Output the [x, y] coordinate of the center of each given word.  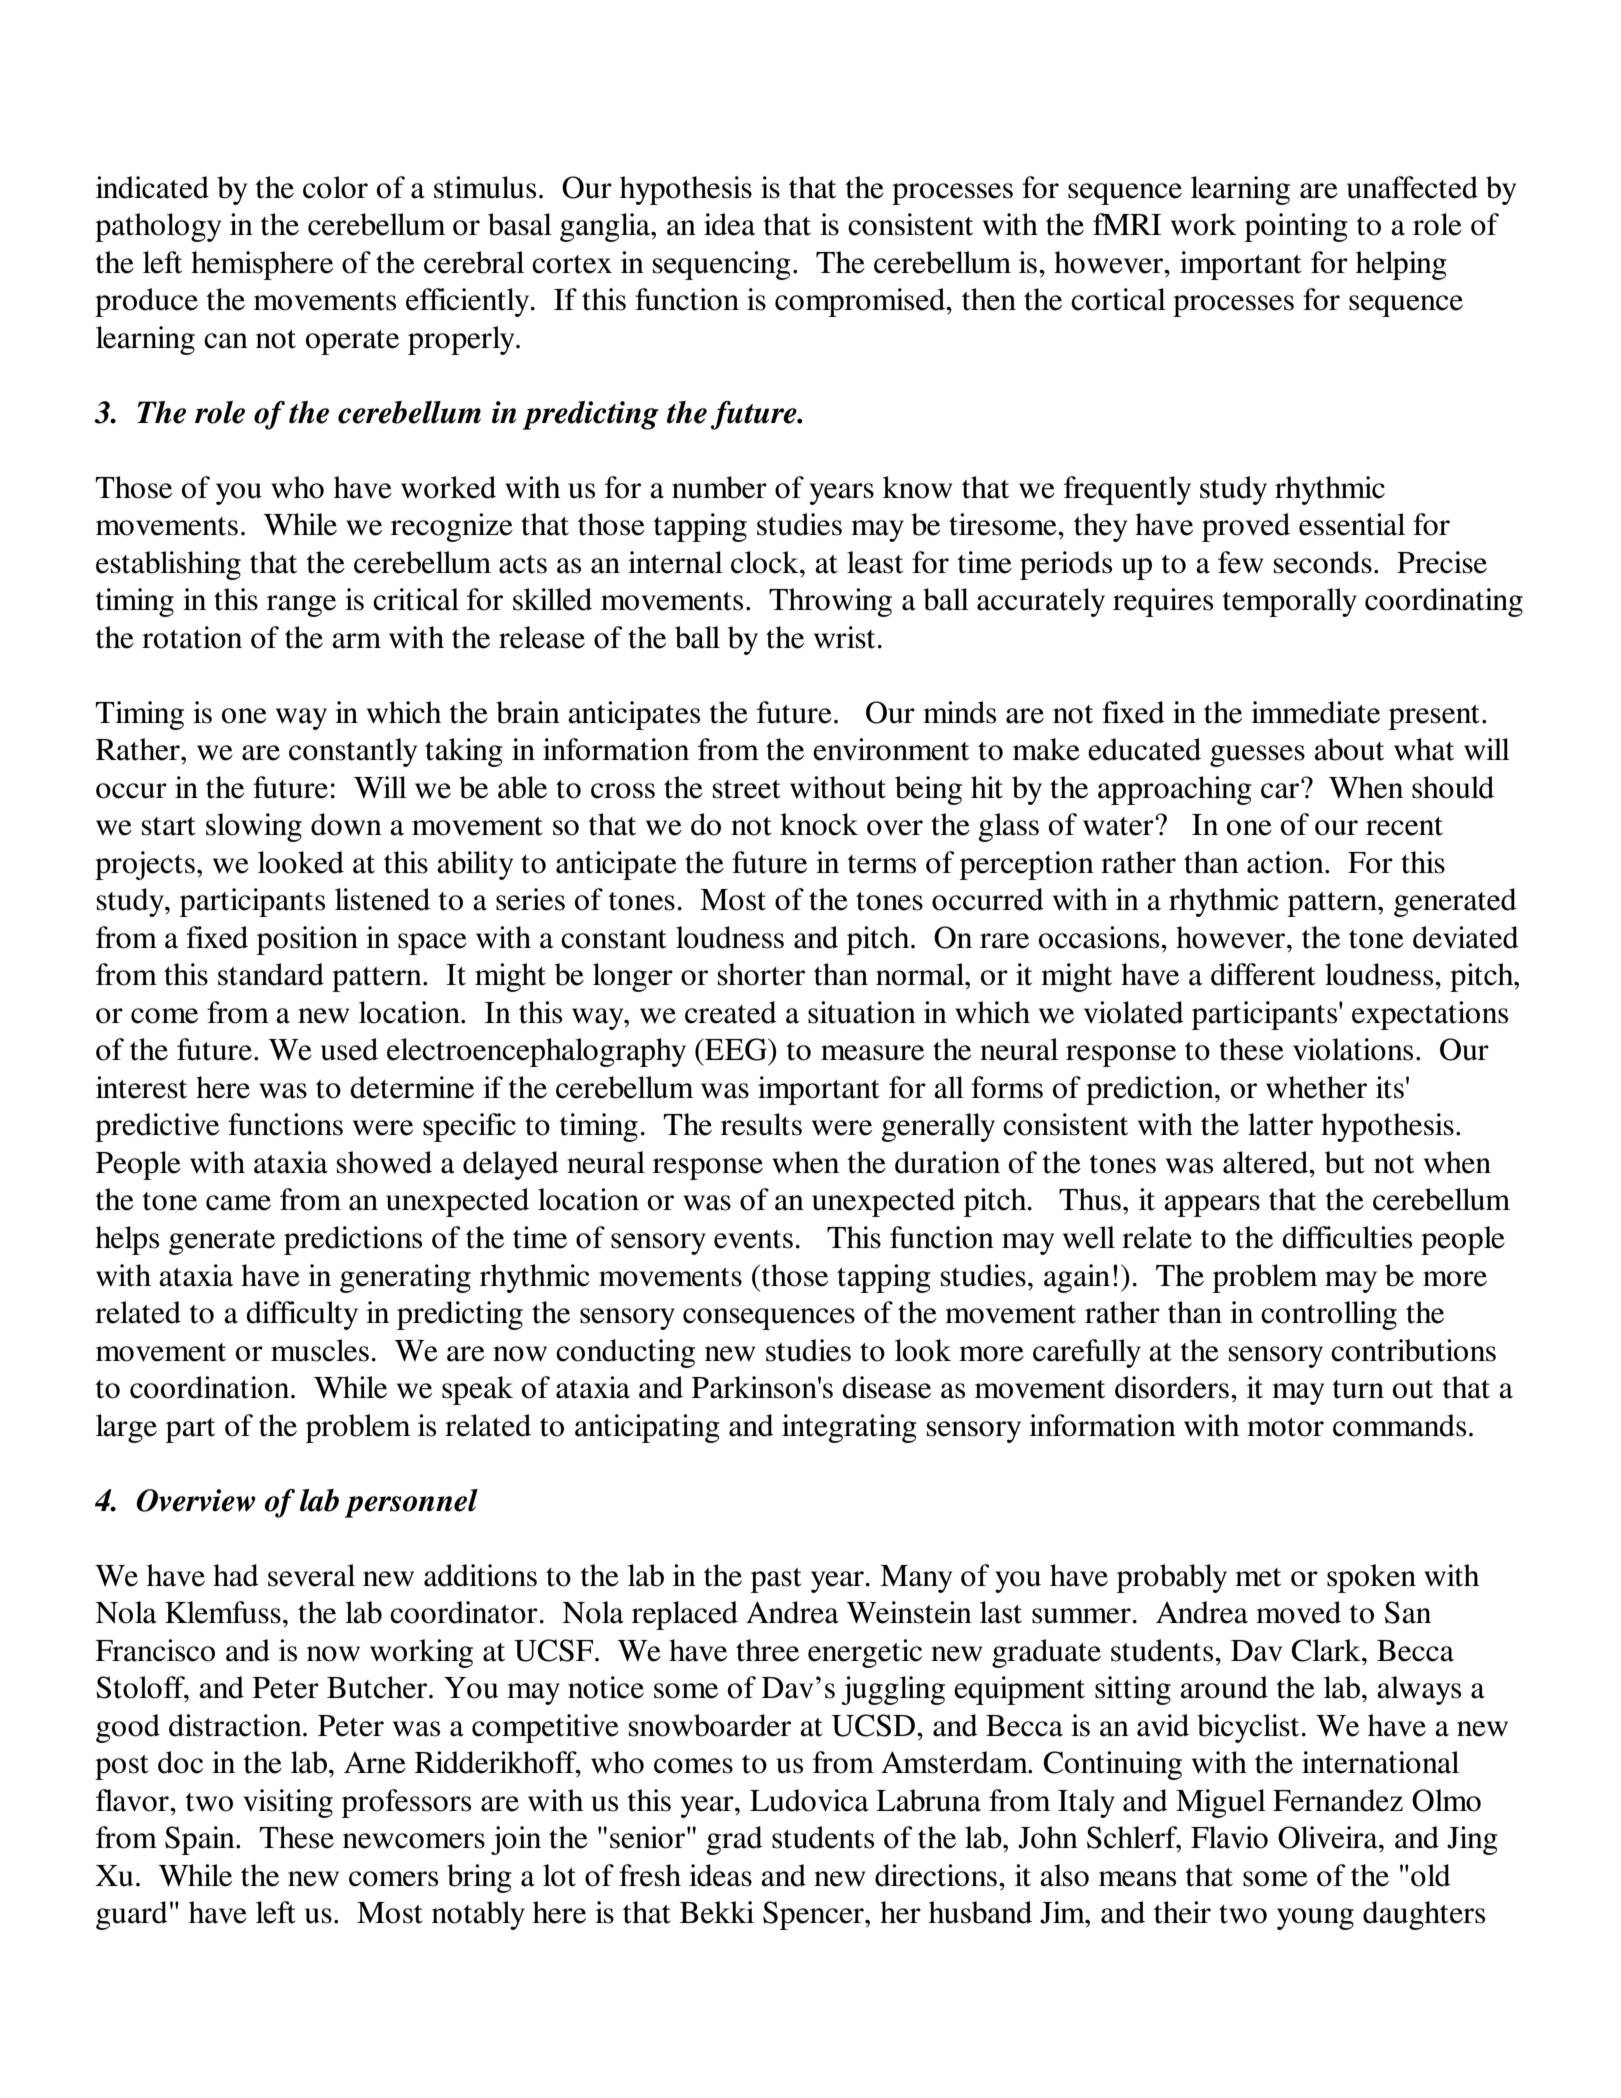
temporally [1290, 602]
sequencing [722, 265]
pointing [1296, 227]
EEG [736, 1049]
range [301, 606]
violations [1353, 1049]
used [349, 1049]
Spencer [814, 1915]
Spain [201, 1840]
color [335, 187]
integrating [849, 1428]
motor [1285, 1427]
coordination [211, 1387]
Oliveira [1329, 1837]
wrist [844, 637]
